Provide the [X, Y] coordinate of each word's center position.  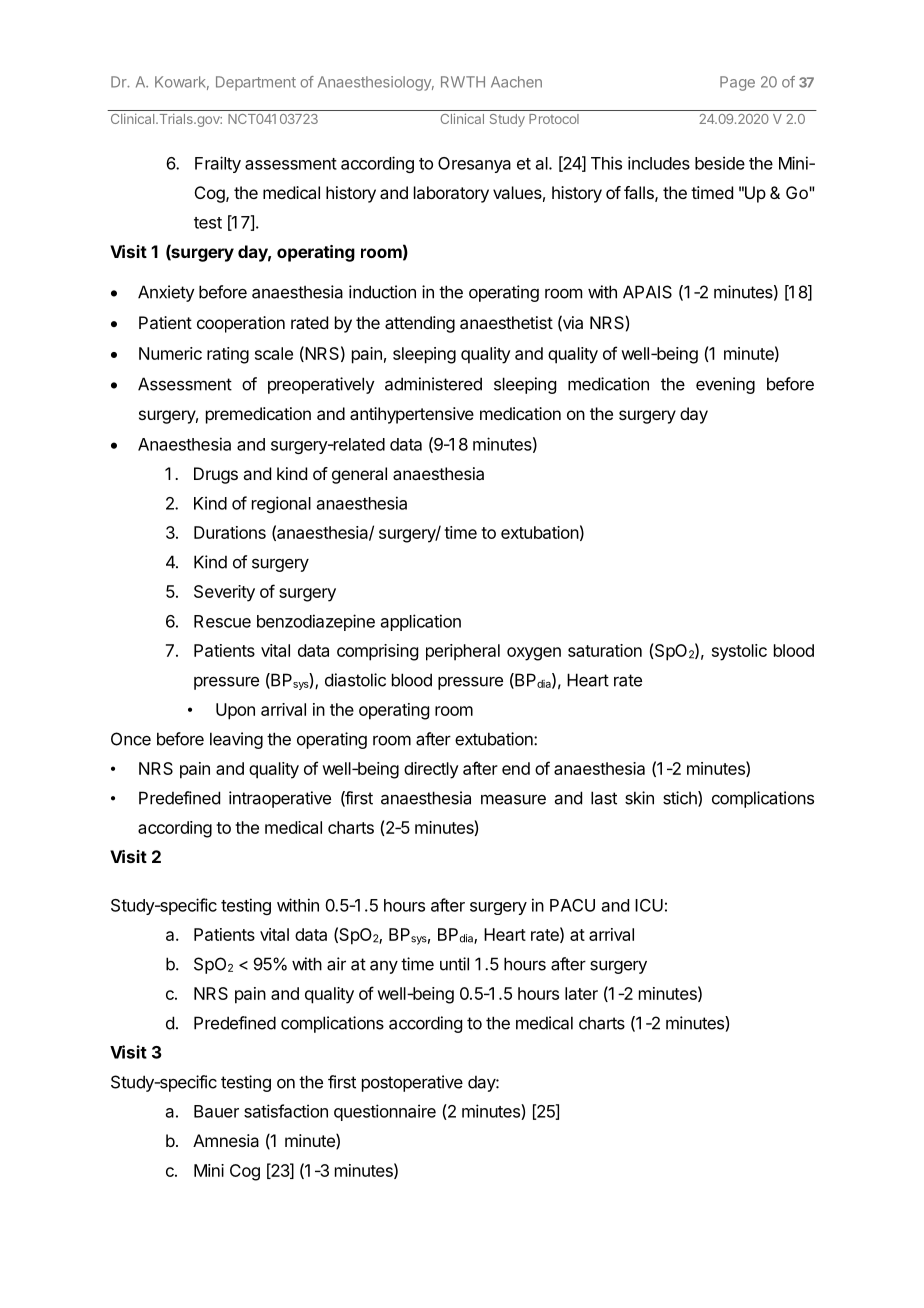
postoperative [412, 1083]
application [421, 622]
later [581, 993]
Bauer [216, 1111]
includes [659, 163]
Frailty [218, 164]
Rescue [222, 621]
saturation [605, 650]
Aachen [516, 82]
